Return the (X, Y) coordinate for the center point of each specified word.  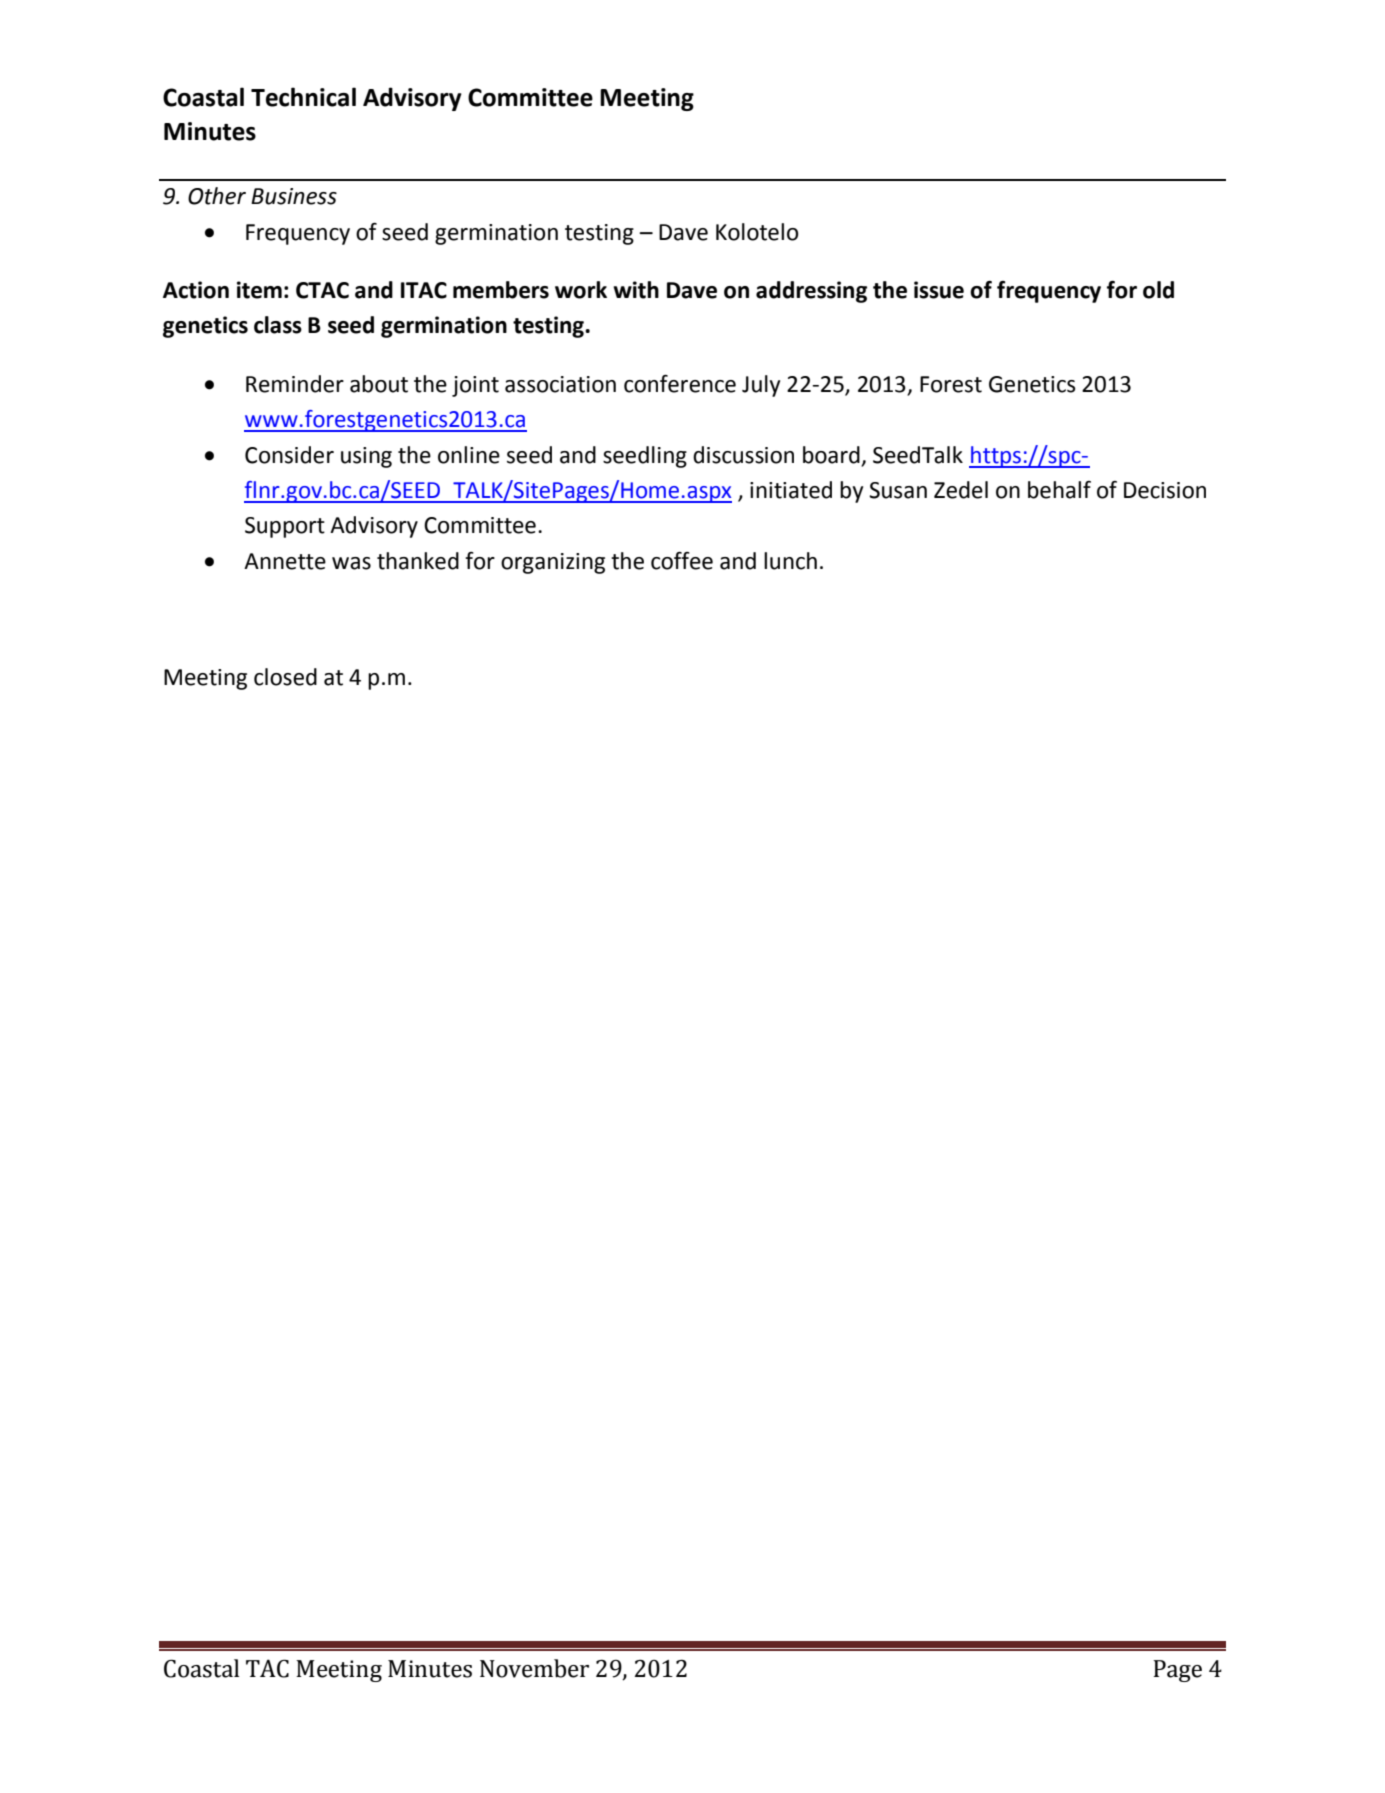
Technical (303, 97)
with (636, 290)
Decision (1165, 490)
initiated (791, 490)
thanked (418, 561)
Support (285, 527)
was (351, 563)
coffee (682, 561)
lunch (790, 561)
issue (939, 290)
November (534, 1668)
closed (285, 677)
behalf (1059, 490)
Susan (898, 490)
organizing (553, 563)
